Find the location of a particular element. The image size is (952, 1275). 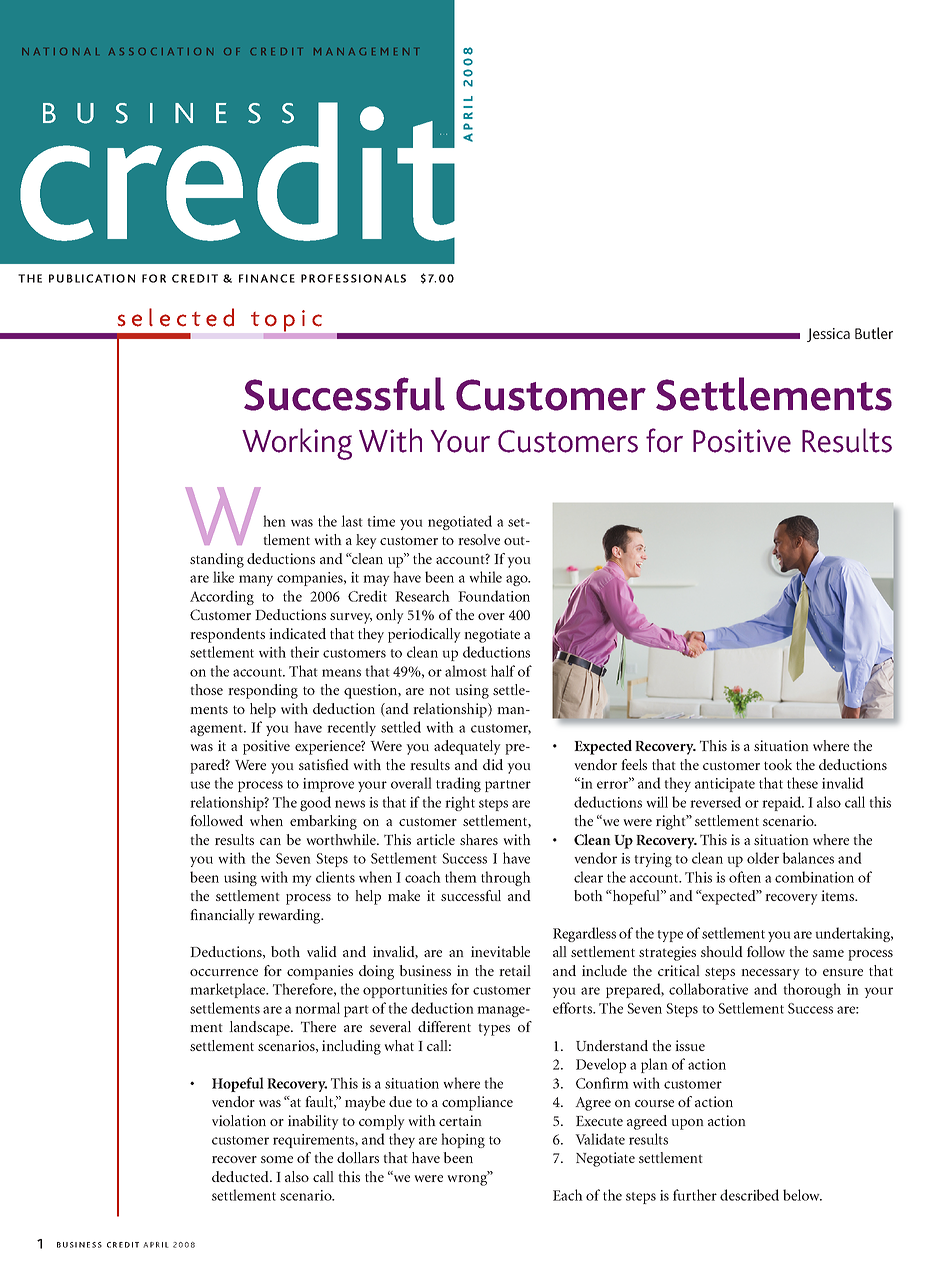

ago is located at coordinates (518, 580).
